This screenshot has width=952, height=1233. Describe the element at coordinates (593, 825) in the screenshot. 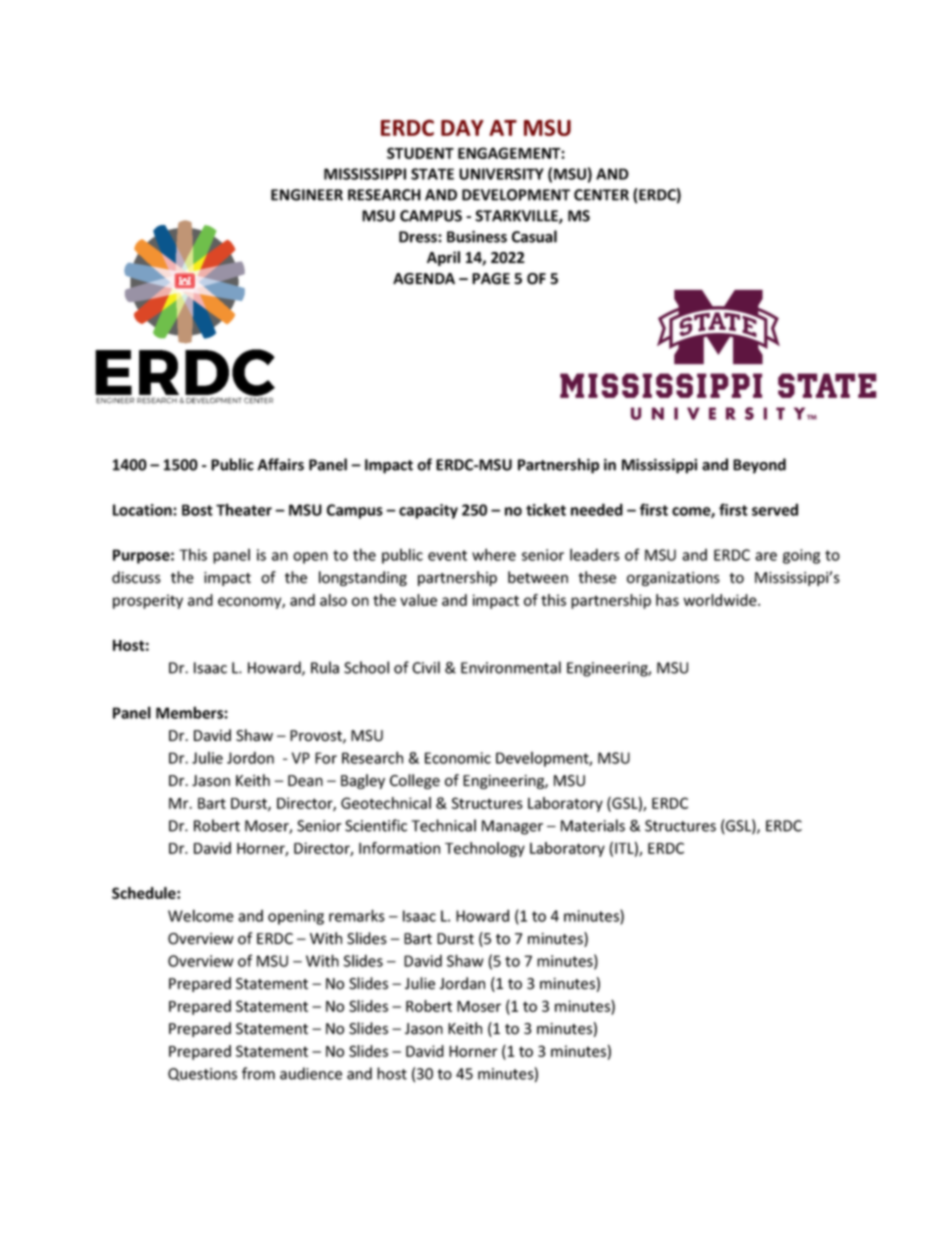

I see `Materials` at that location.
